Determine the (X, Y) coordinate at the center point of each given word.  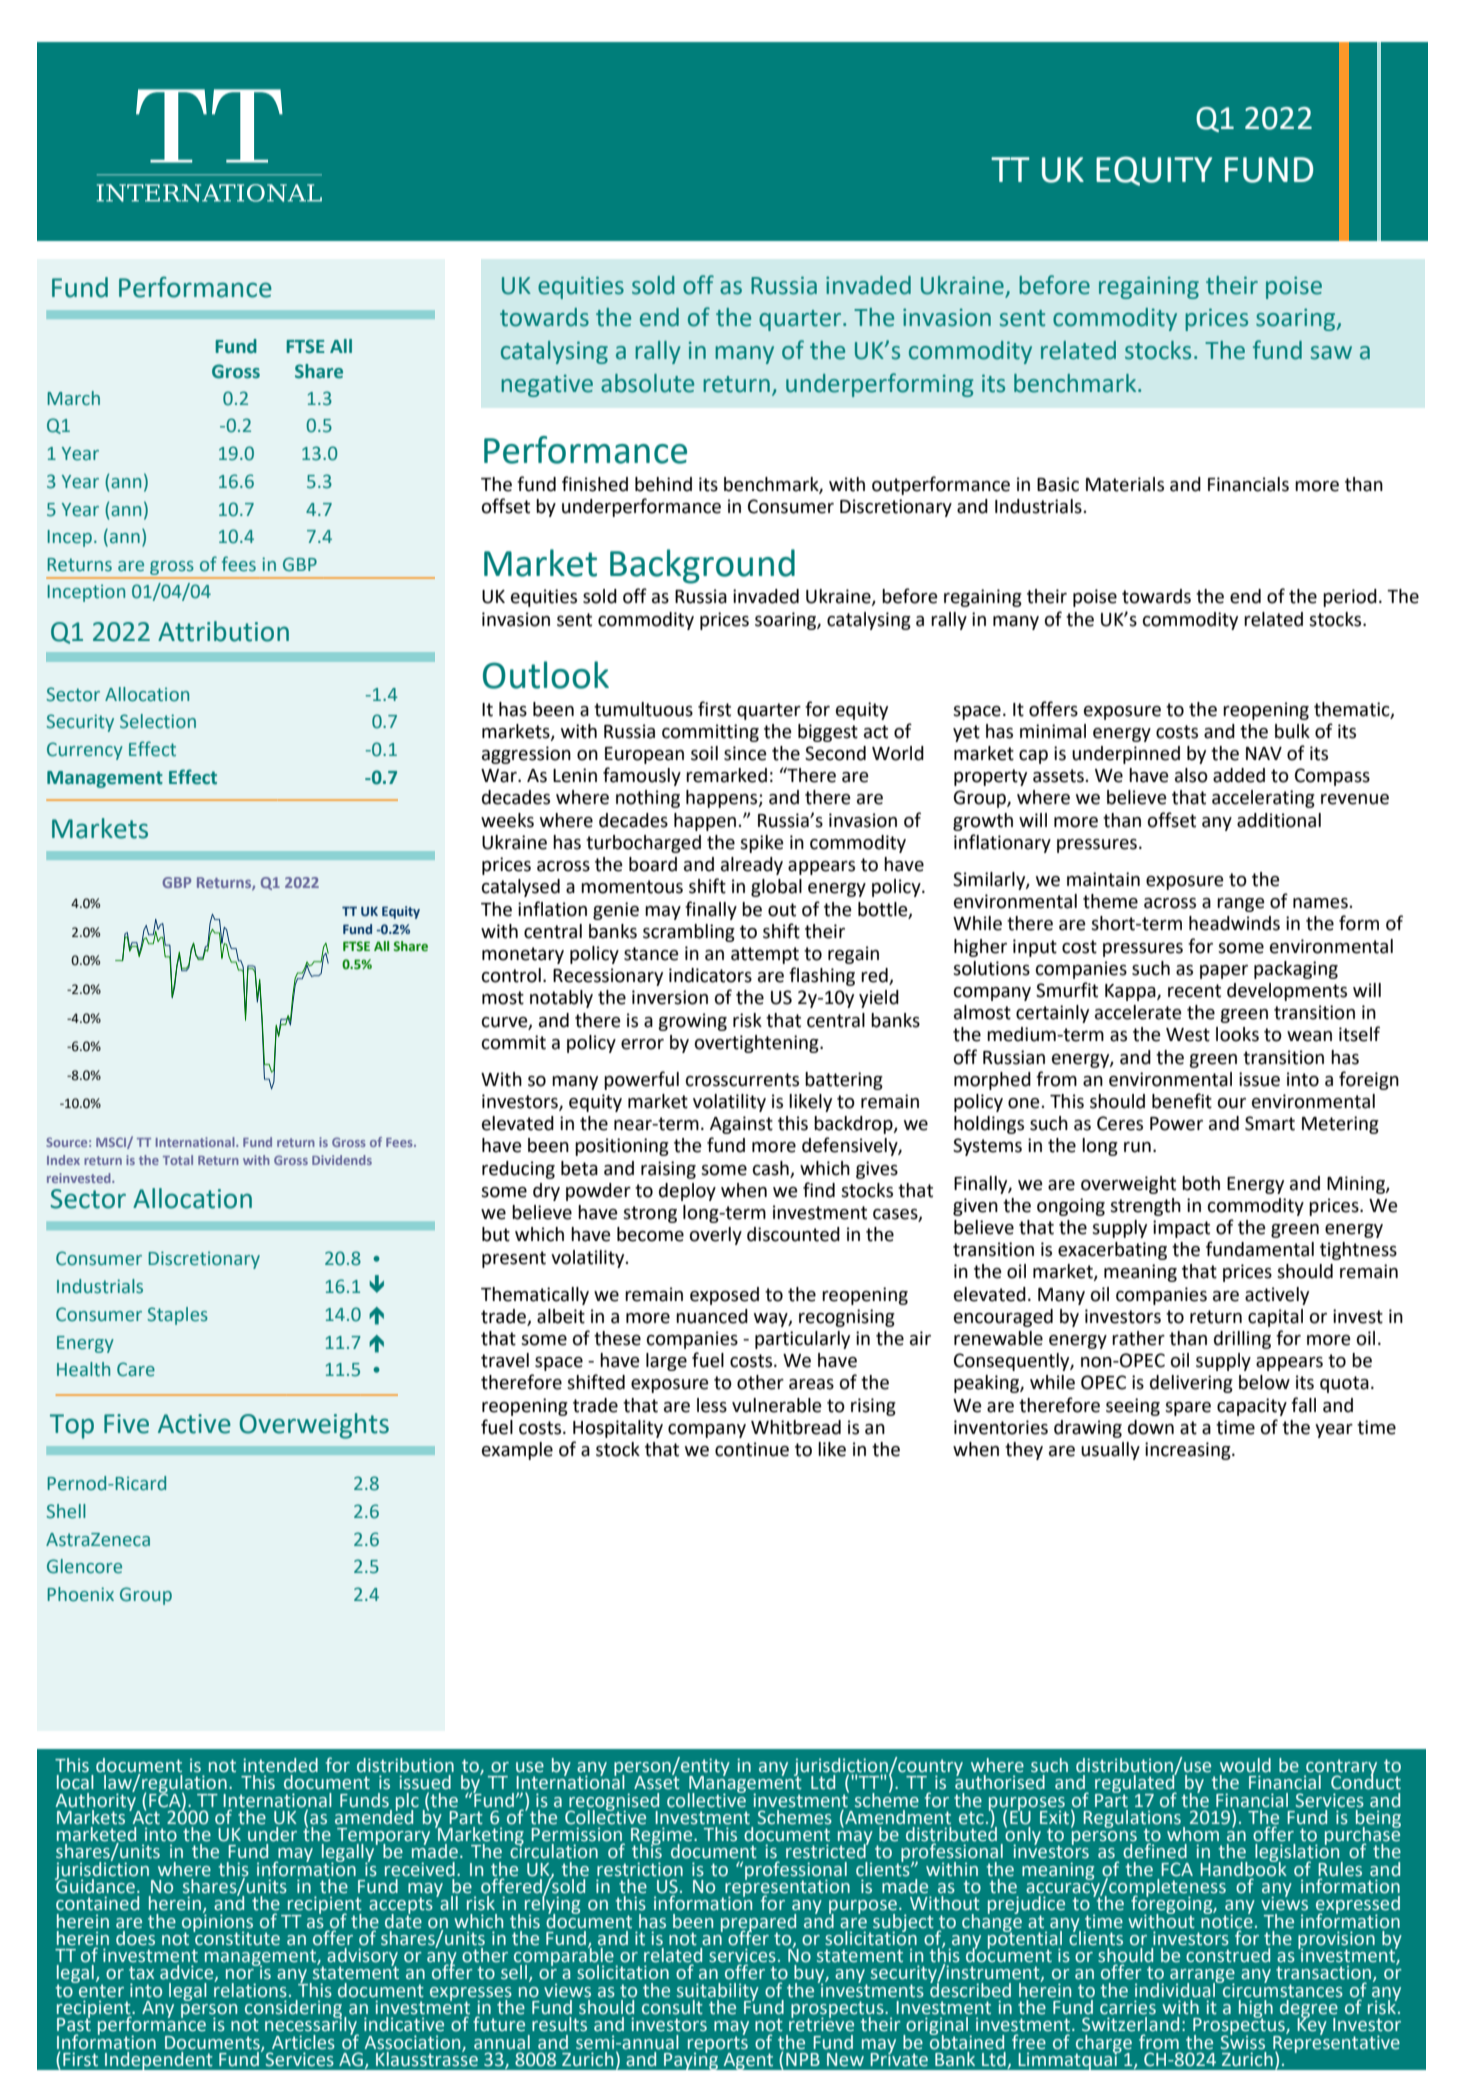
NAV (1264, 753)
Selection (158, 721)
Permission (577, 1835)
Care (136, 1369)
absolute (647, 383)
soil (704, 753)
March (73, 398)
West (1188, 1035)
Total (178, 1160)
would (1245, 1765)
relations (250, 1989)
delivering (1191, 1384)
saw (1331, 353)
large (666, 1362)
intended (280, 1765)
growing (692, 1022)
